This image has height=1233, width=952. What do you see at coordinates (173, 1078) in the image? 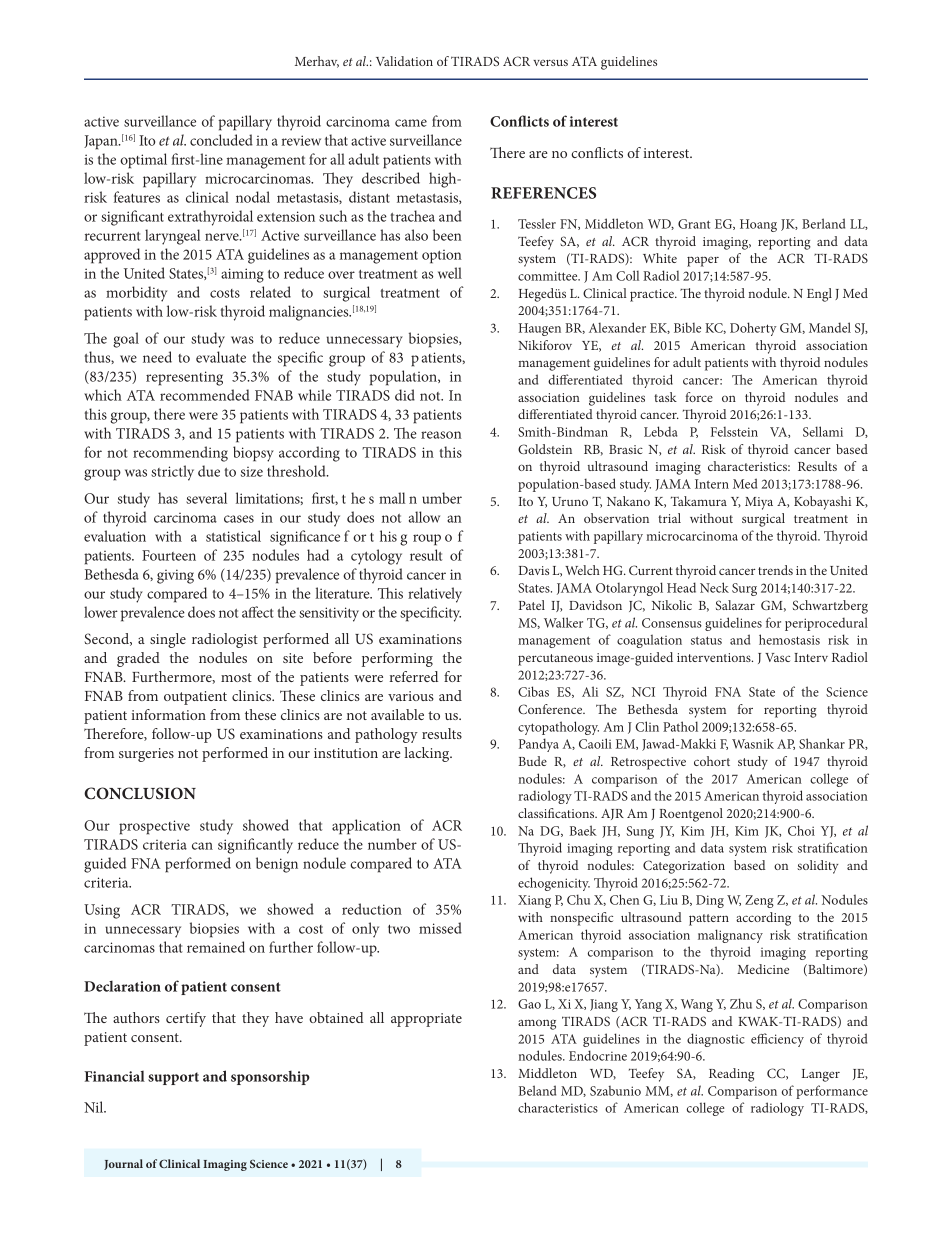
I see `support` at bounding box center [173, 1078].
